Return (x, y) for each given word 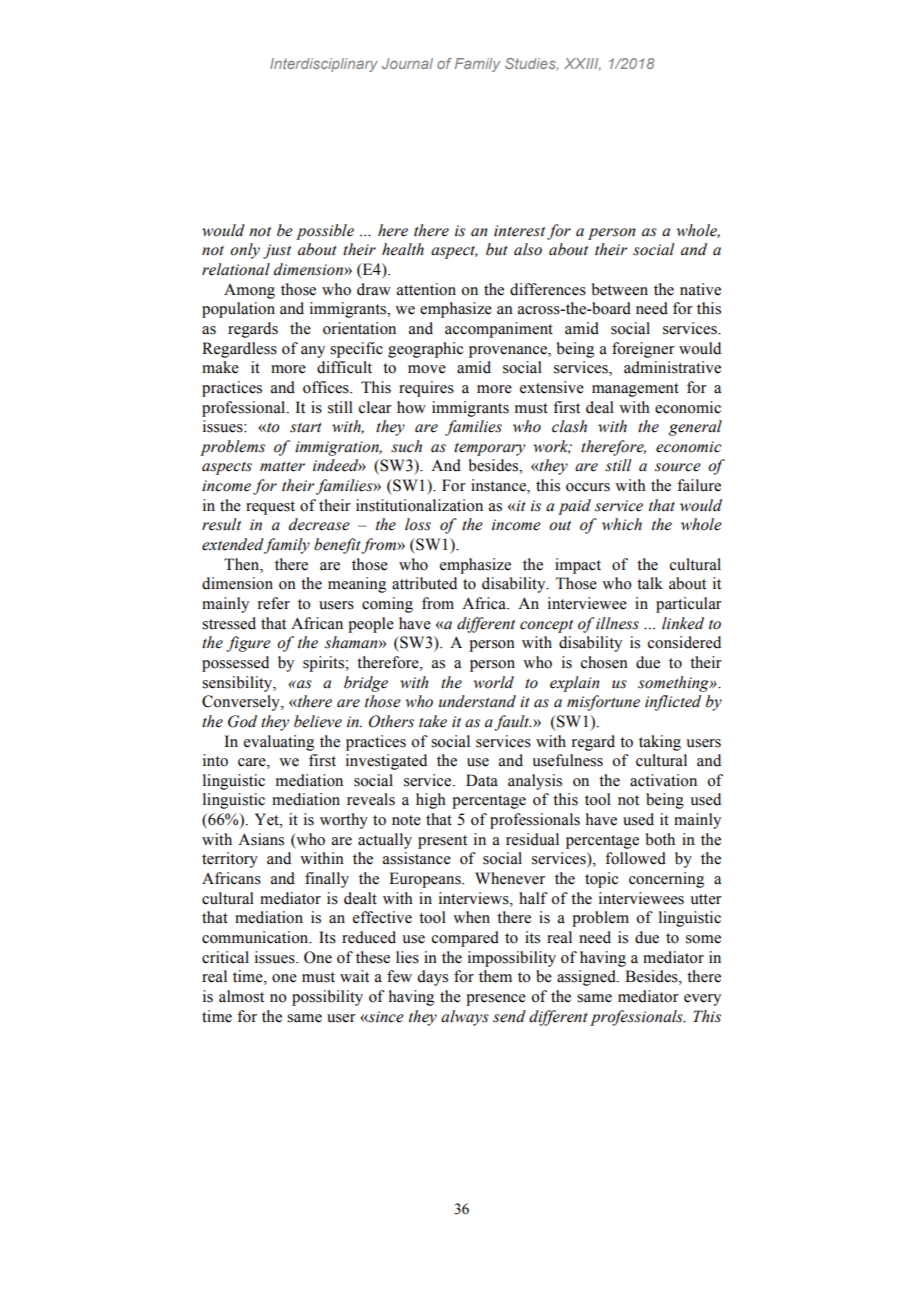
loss (418, 524)
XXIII (582, 64)
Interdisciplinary (324, 65)
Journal (407, 63)
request (270, 508)
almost (241, 996)
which (622, 524)
